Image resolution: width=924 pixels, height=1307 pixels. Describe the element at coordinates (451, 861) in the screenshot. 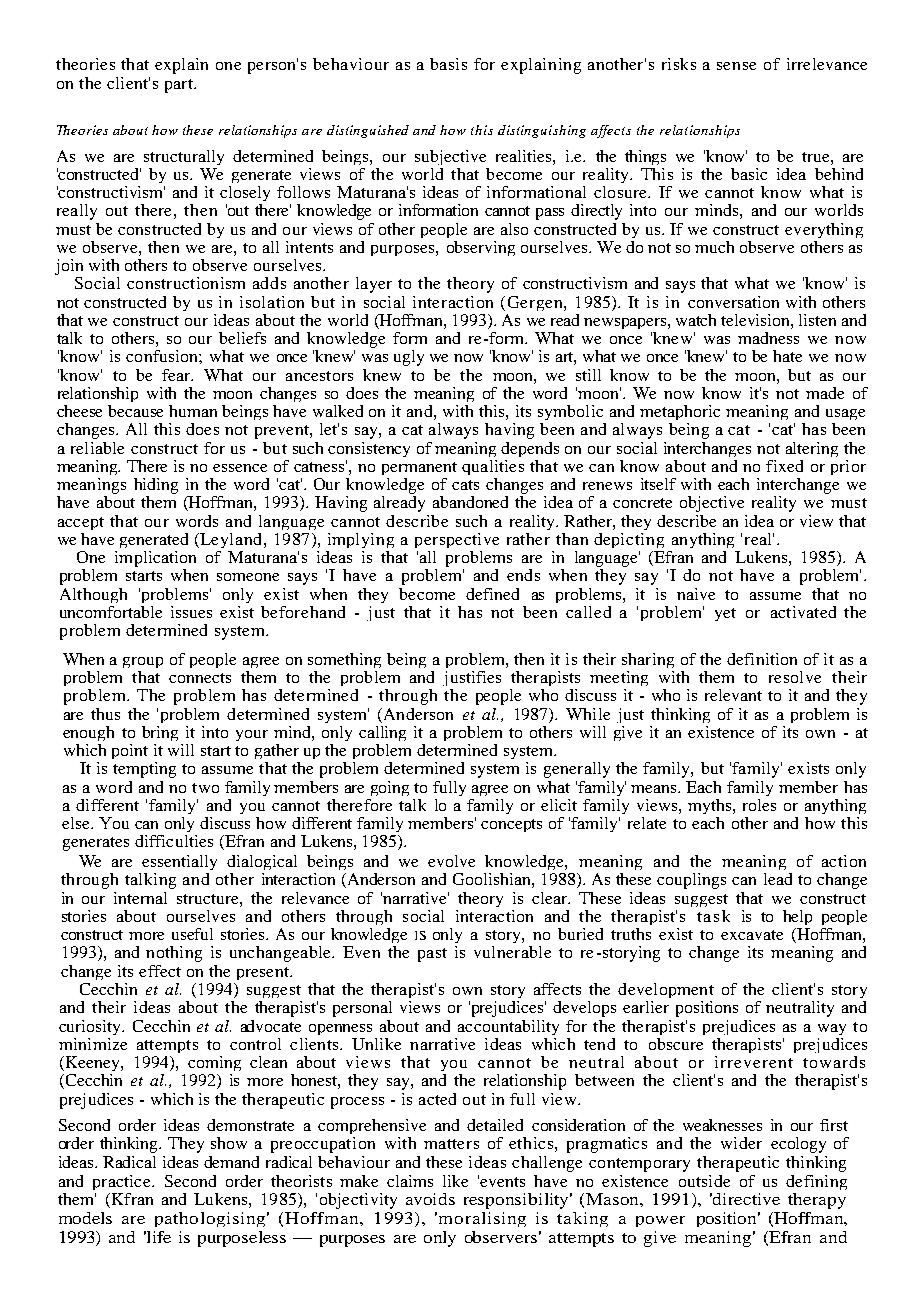

I see `evolve` at that location.
